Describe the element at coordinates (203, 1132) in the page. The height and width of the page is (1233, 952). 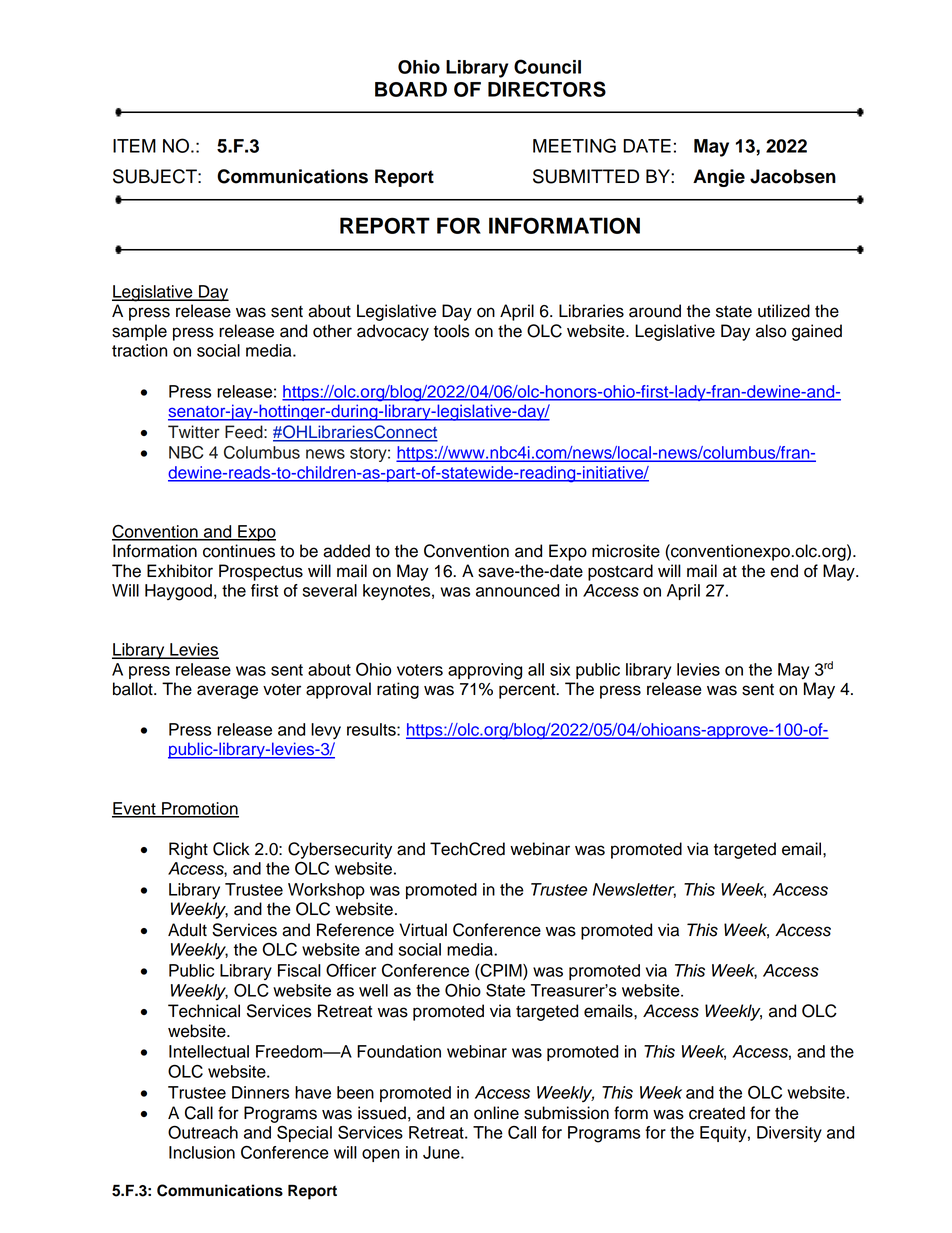
I see `Outreach` at that location.
